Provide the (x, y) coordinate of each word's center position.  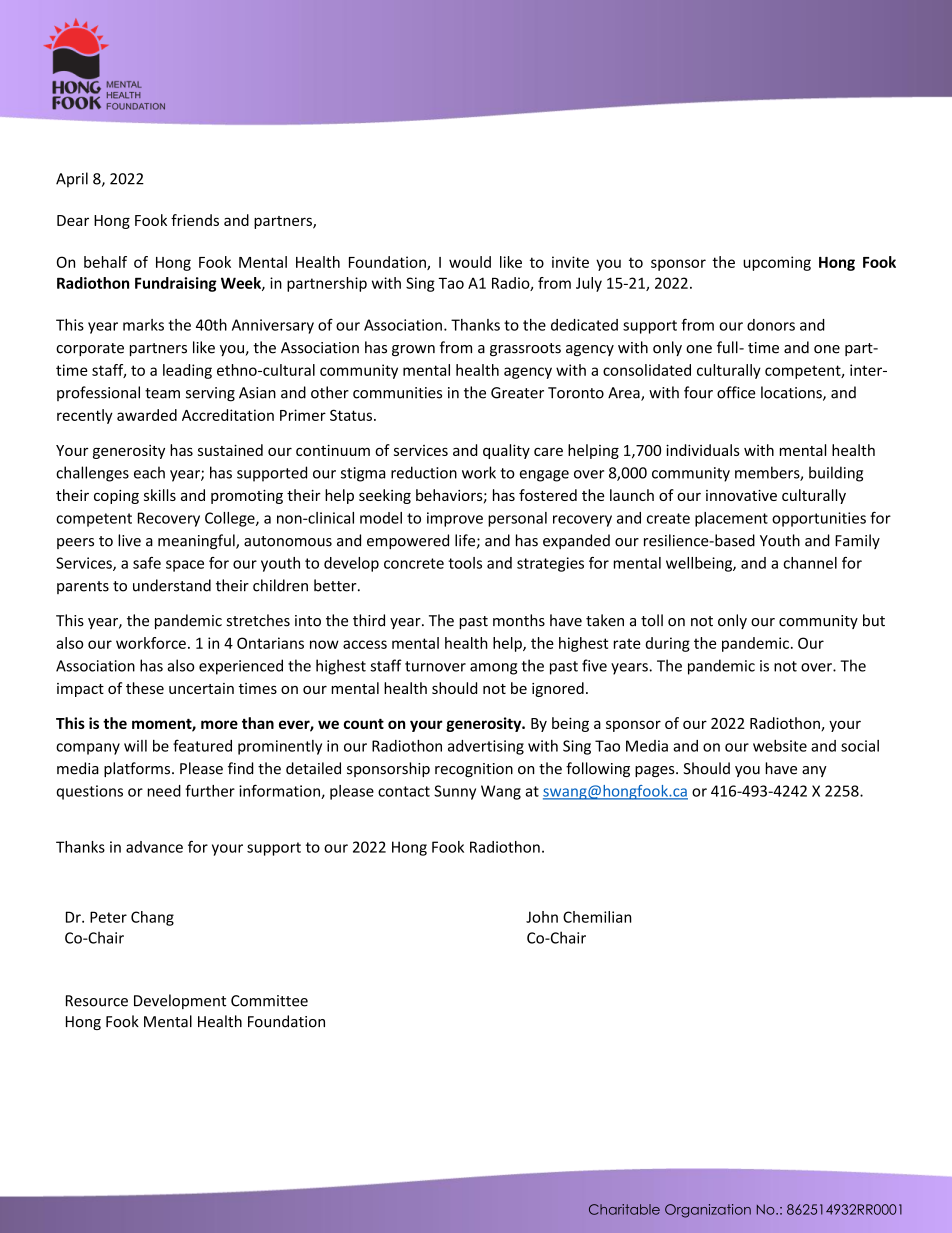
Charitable (624, 1209)
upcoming (777, 263)
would (470, 262)
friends (195, 220)
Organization (708, 1211)
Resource (97, 1001)
